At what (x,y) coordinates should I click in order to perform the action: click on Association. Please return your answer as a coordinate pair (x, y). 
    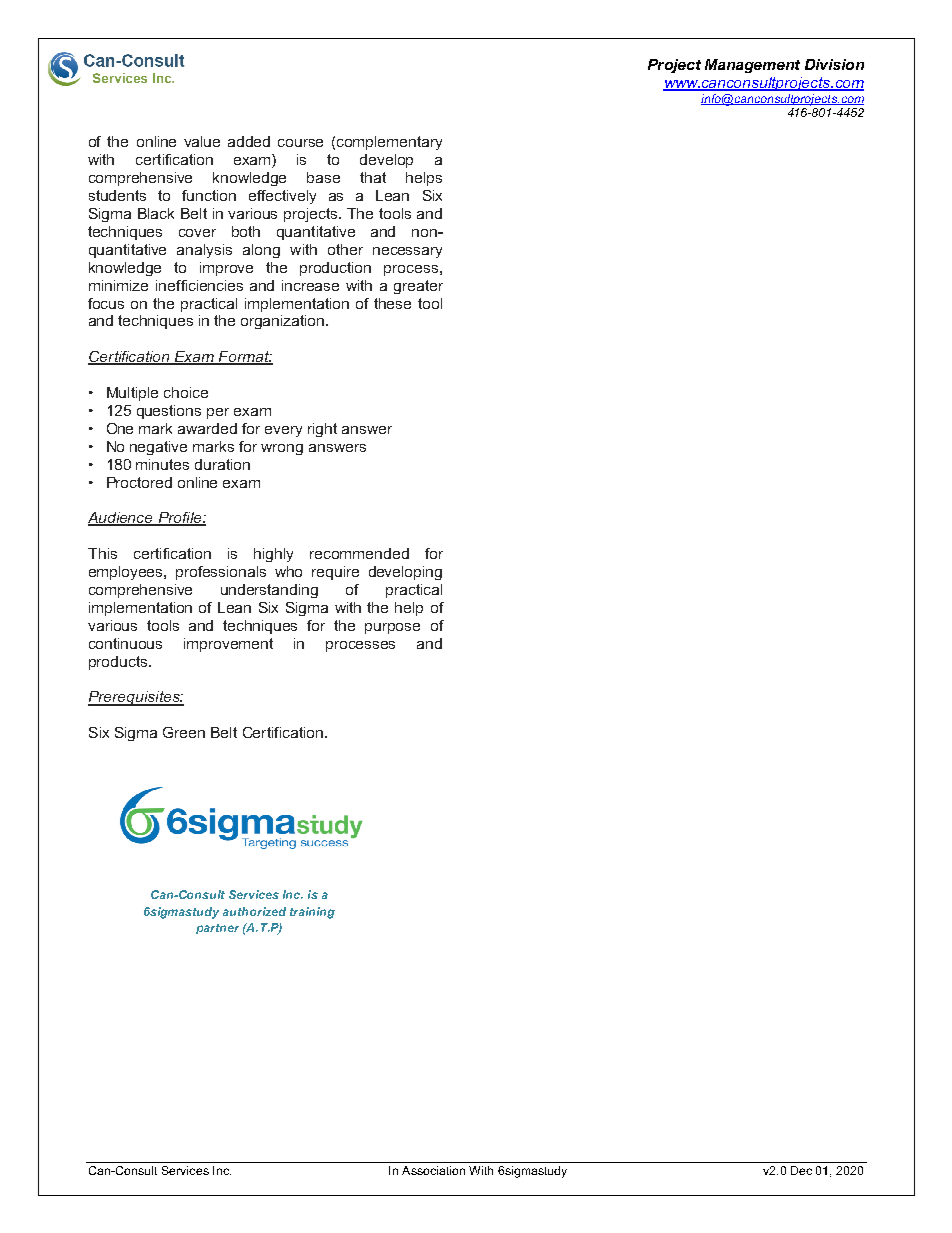
    Looking at the image, I should click on (433, 1170).
